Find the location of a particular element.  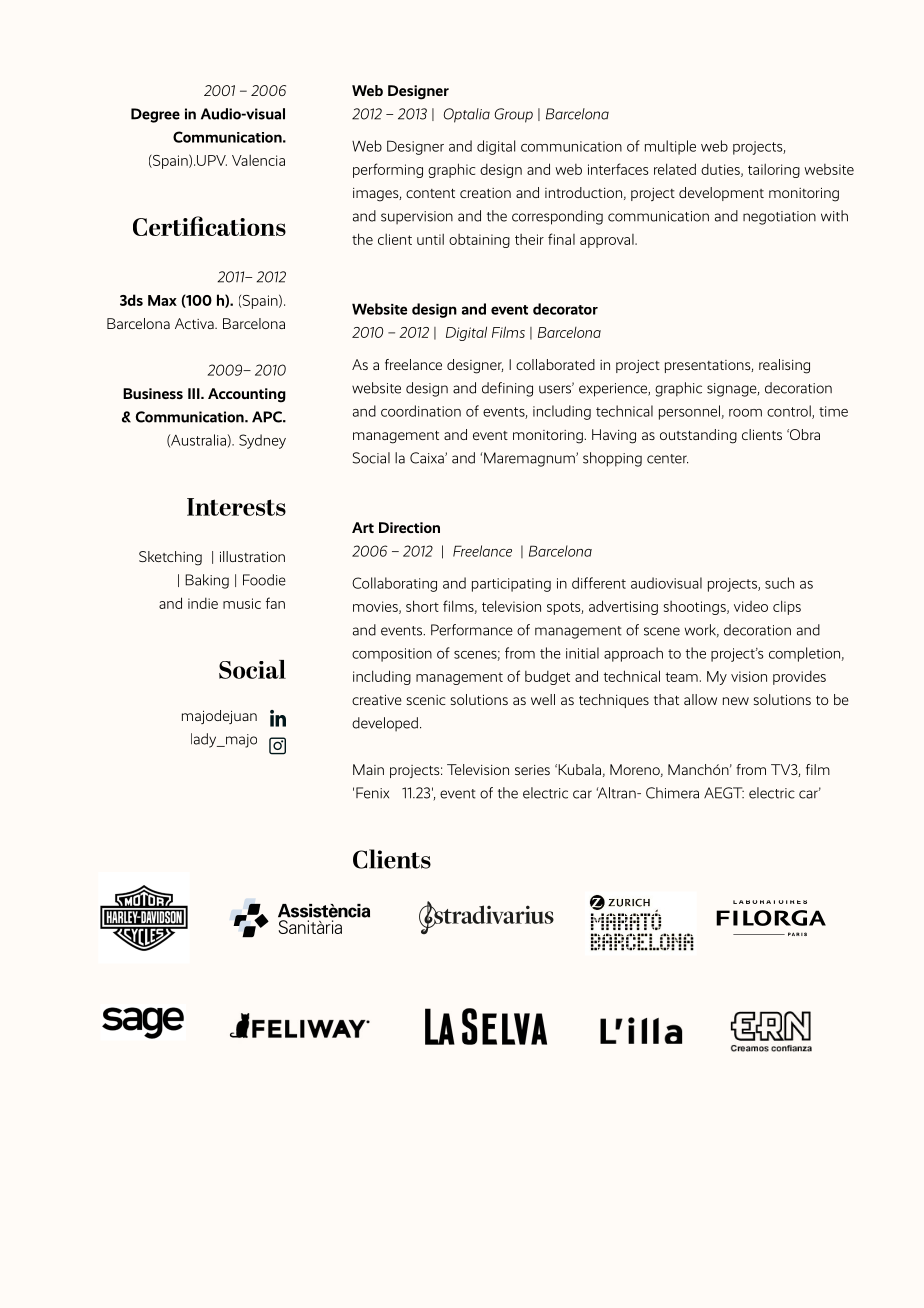

Performance is located at coordinates (472, 630).
